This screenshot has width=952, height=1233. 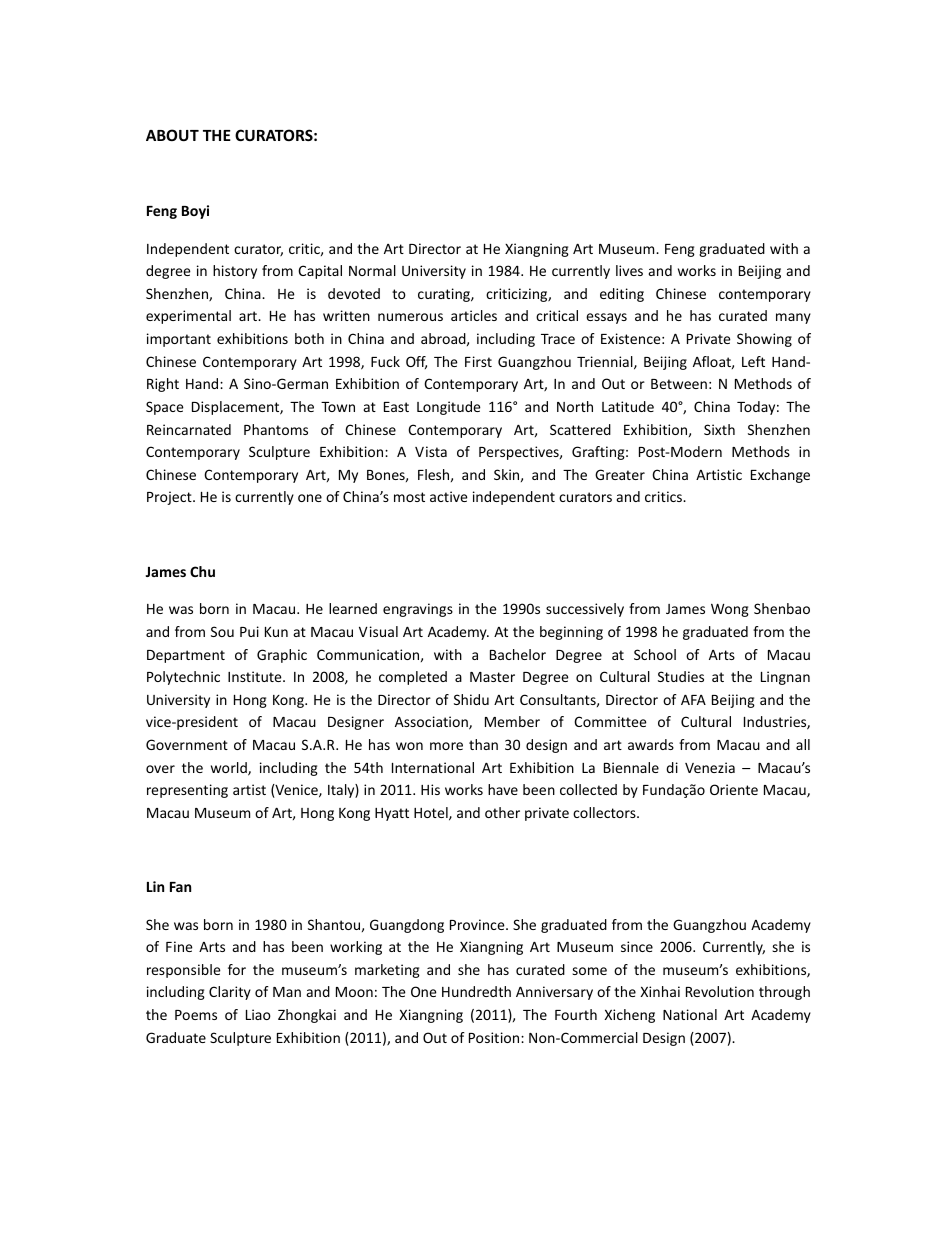 I want to click on lives, so click(x=629, y=270).
